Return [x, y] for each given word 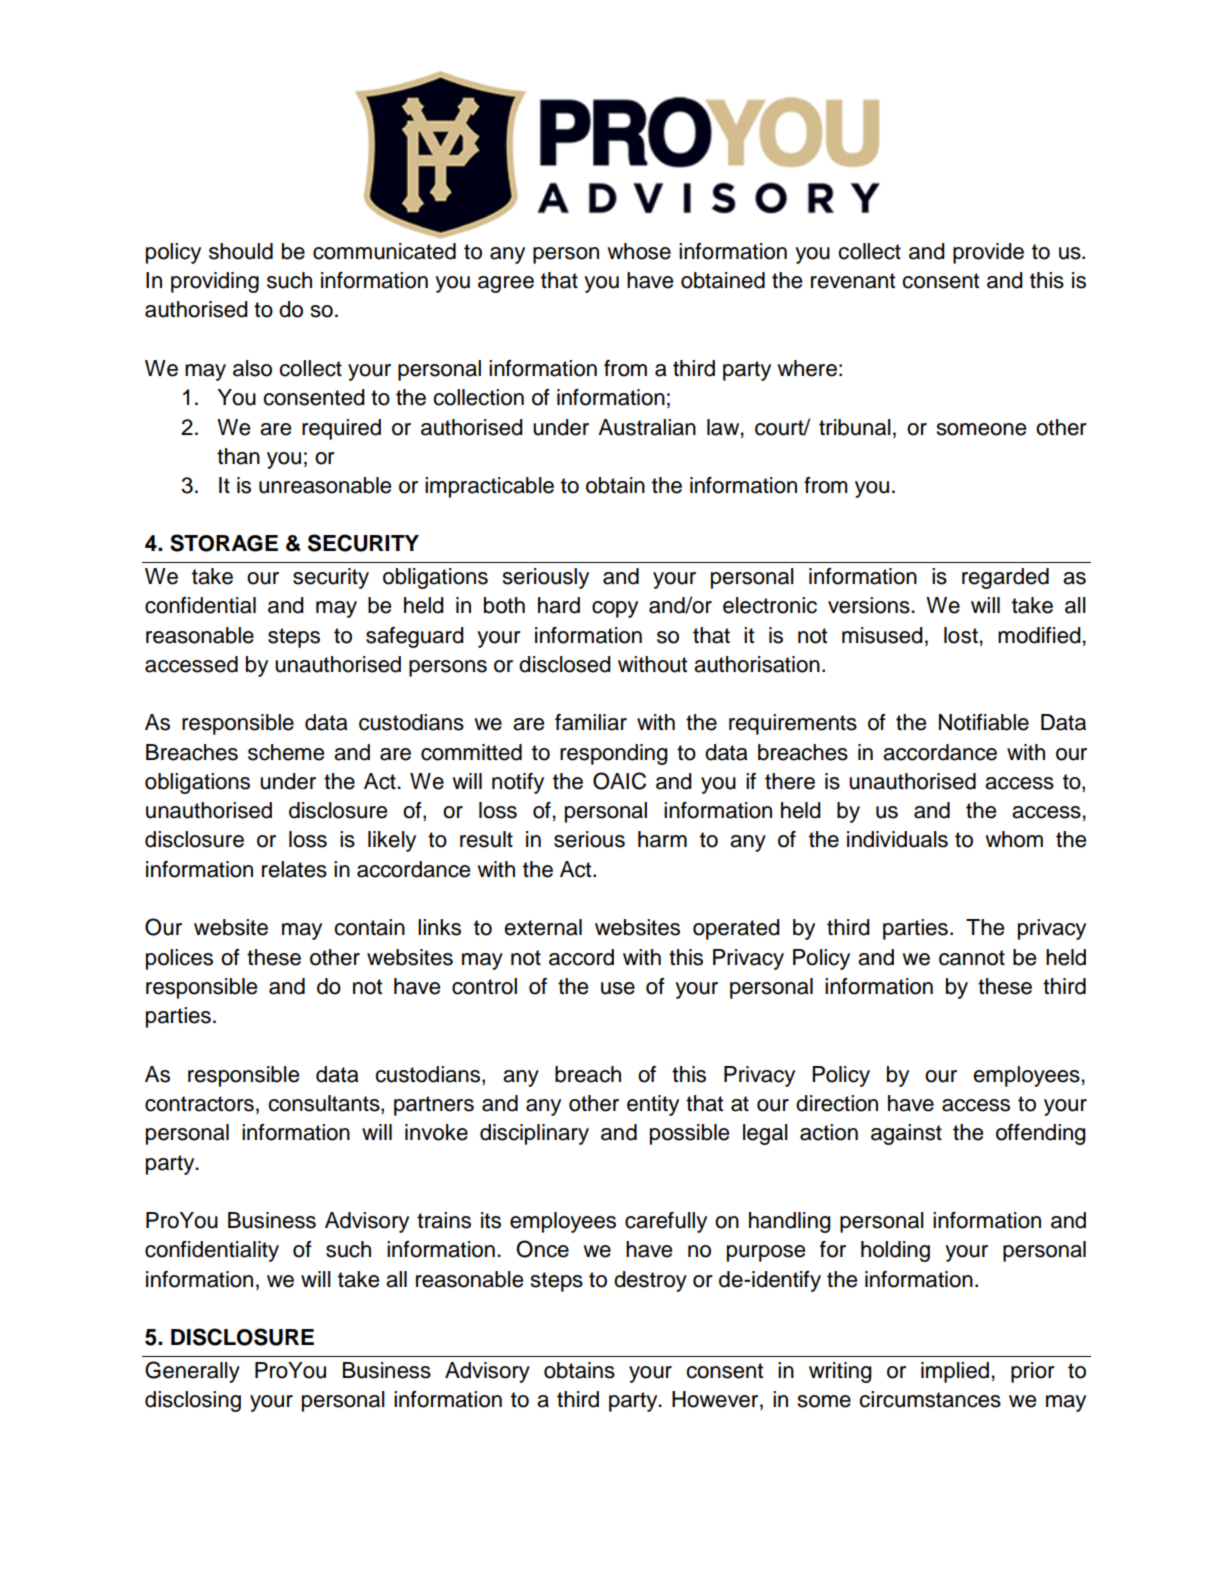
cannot [972, 958]
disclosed [565, 664]
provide [988, 253]
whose [639, 251]
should [241, 251]
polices [179, 959]
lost [961, 635]
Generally [192, 1372]
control [484, 986]
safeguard [415, 637]
